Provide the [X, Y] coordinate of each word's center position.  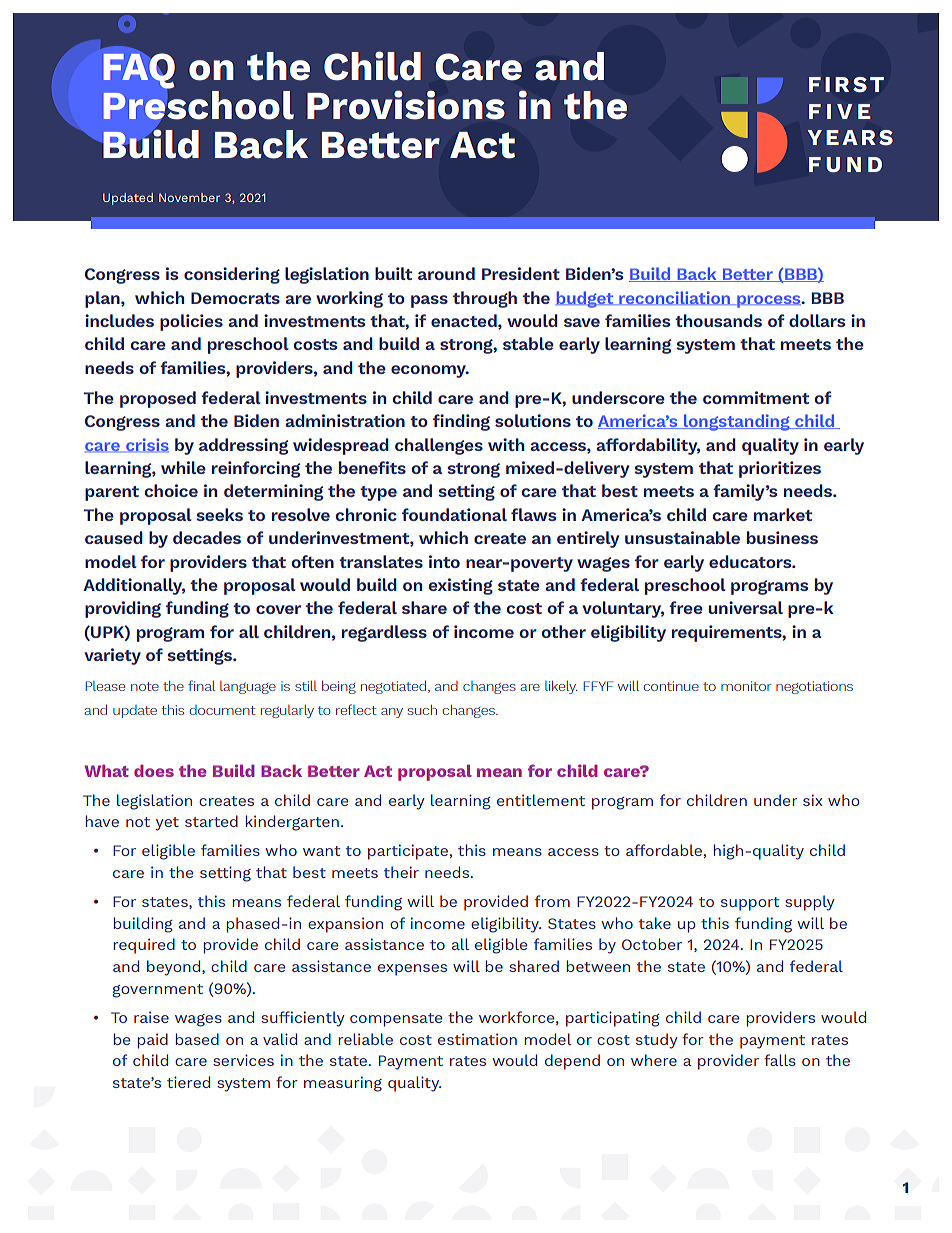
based [197, 1039]
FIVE [840, 111]
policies [191, 322]
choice [171, 490]
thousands [718, 320]
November [189, 197]
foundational [454, 514]
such [422, 710]
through [485, 299]
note [145, 686]
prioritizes [780, 469]
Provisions [406, 105]
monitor [746, 686]
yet [167, 824]
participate [408, 852]
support [750, 904]
